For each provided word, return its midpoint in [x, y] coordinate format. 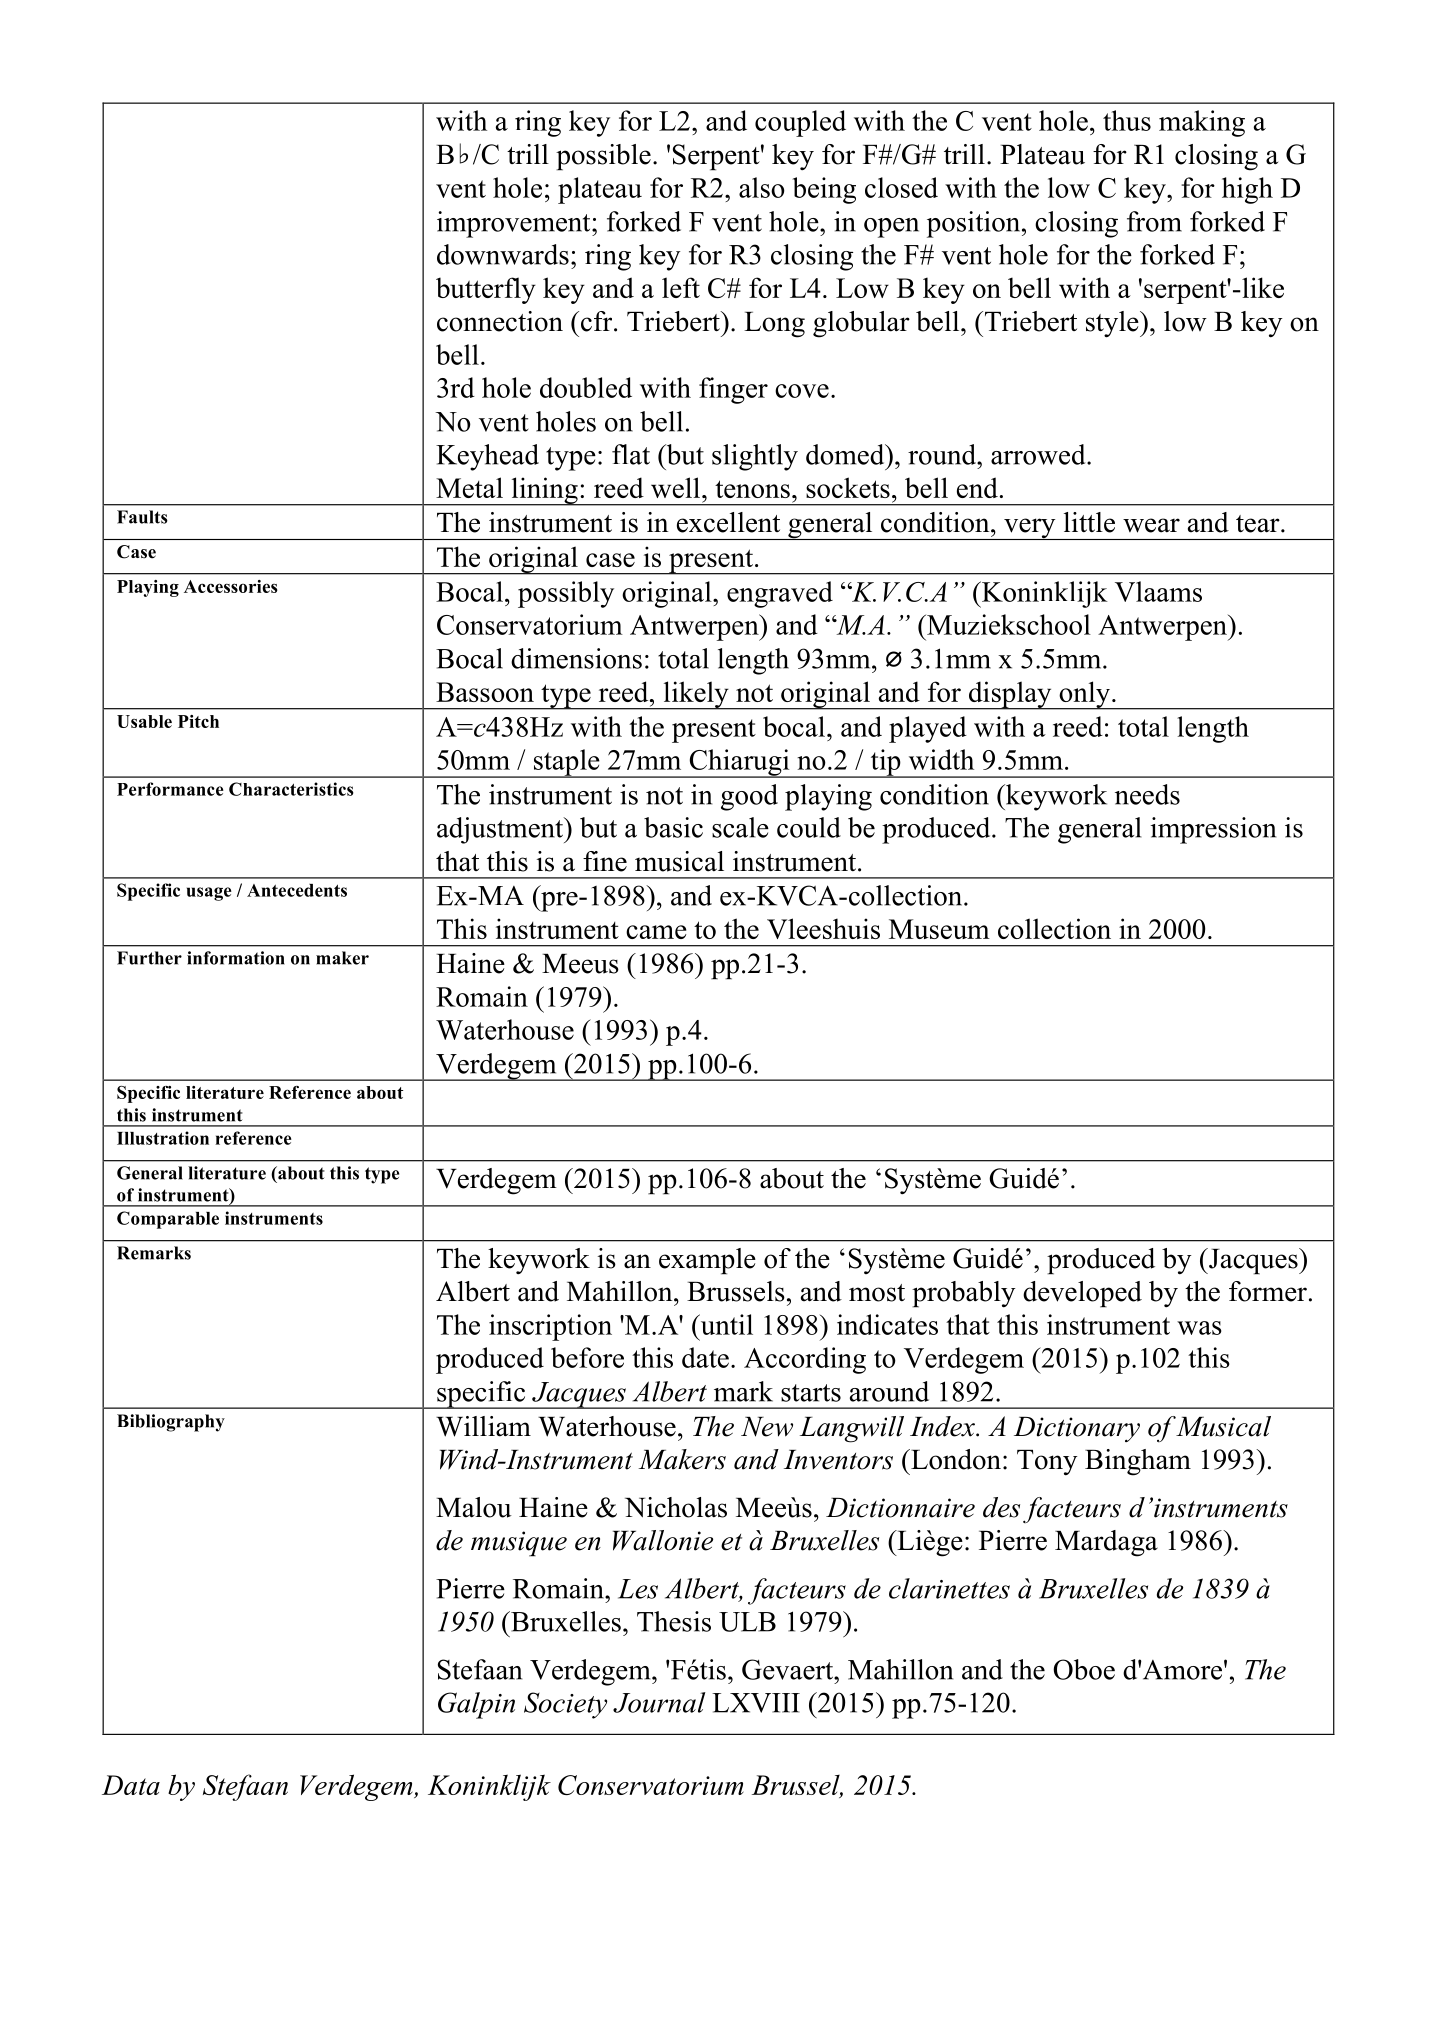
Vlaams [1158, 591]
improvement [515, 224]
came [656, 932]
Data [131, 1785]
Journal [659, 1702]
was [1199, 1328]
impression [1213, 830]
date [705, 1357]
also [762, 187]
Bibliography [171, 1423]
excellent [728, 522]
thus [1127, 120]
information [236, 958]
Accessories [231, 586]
